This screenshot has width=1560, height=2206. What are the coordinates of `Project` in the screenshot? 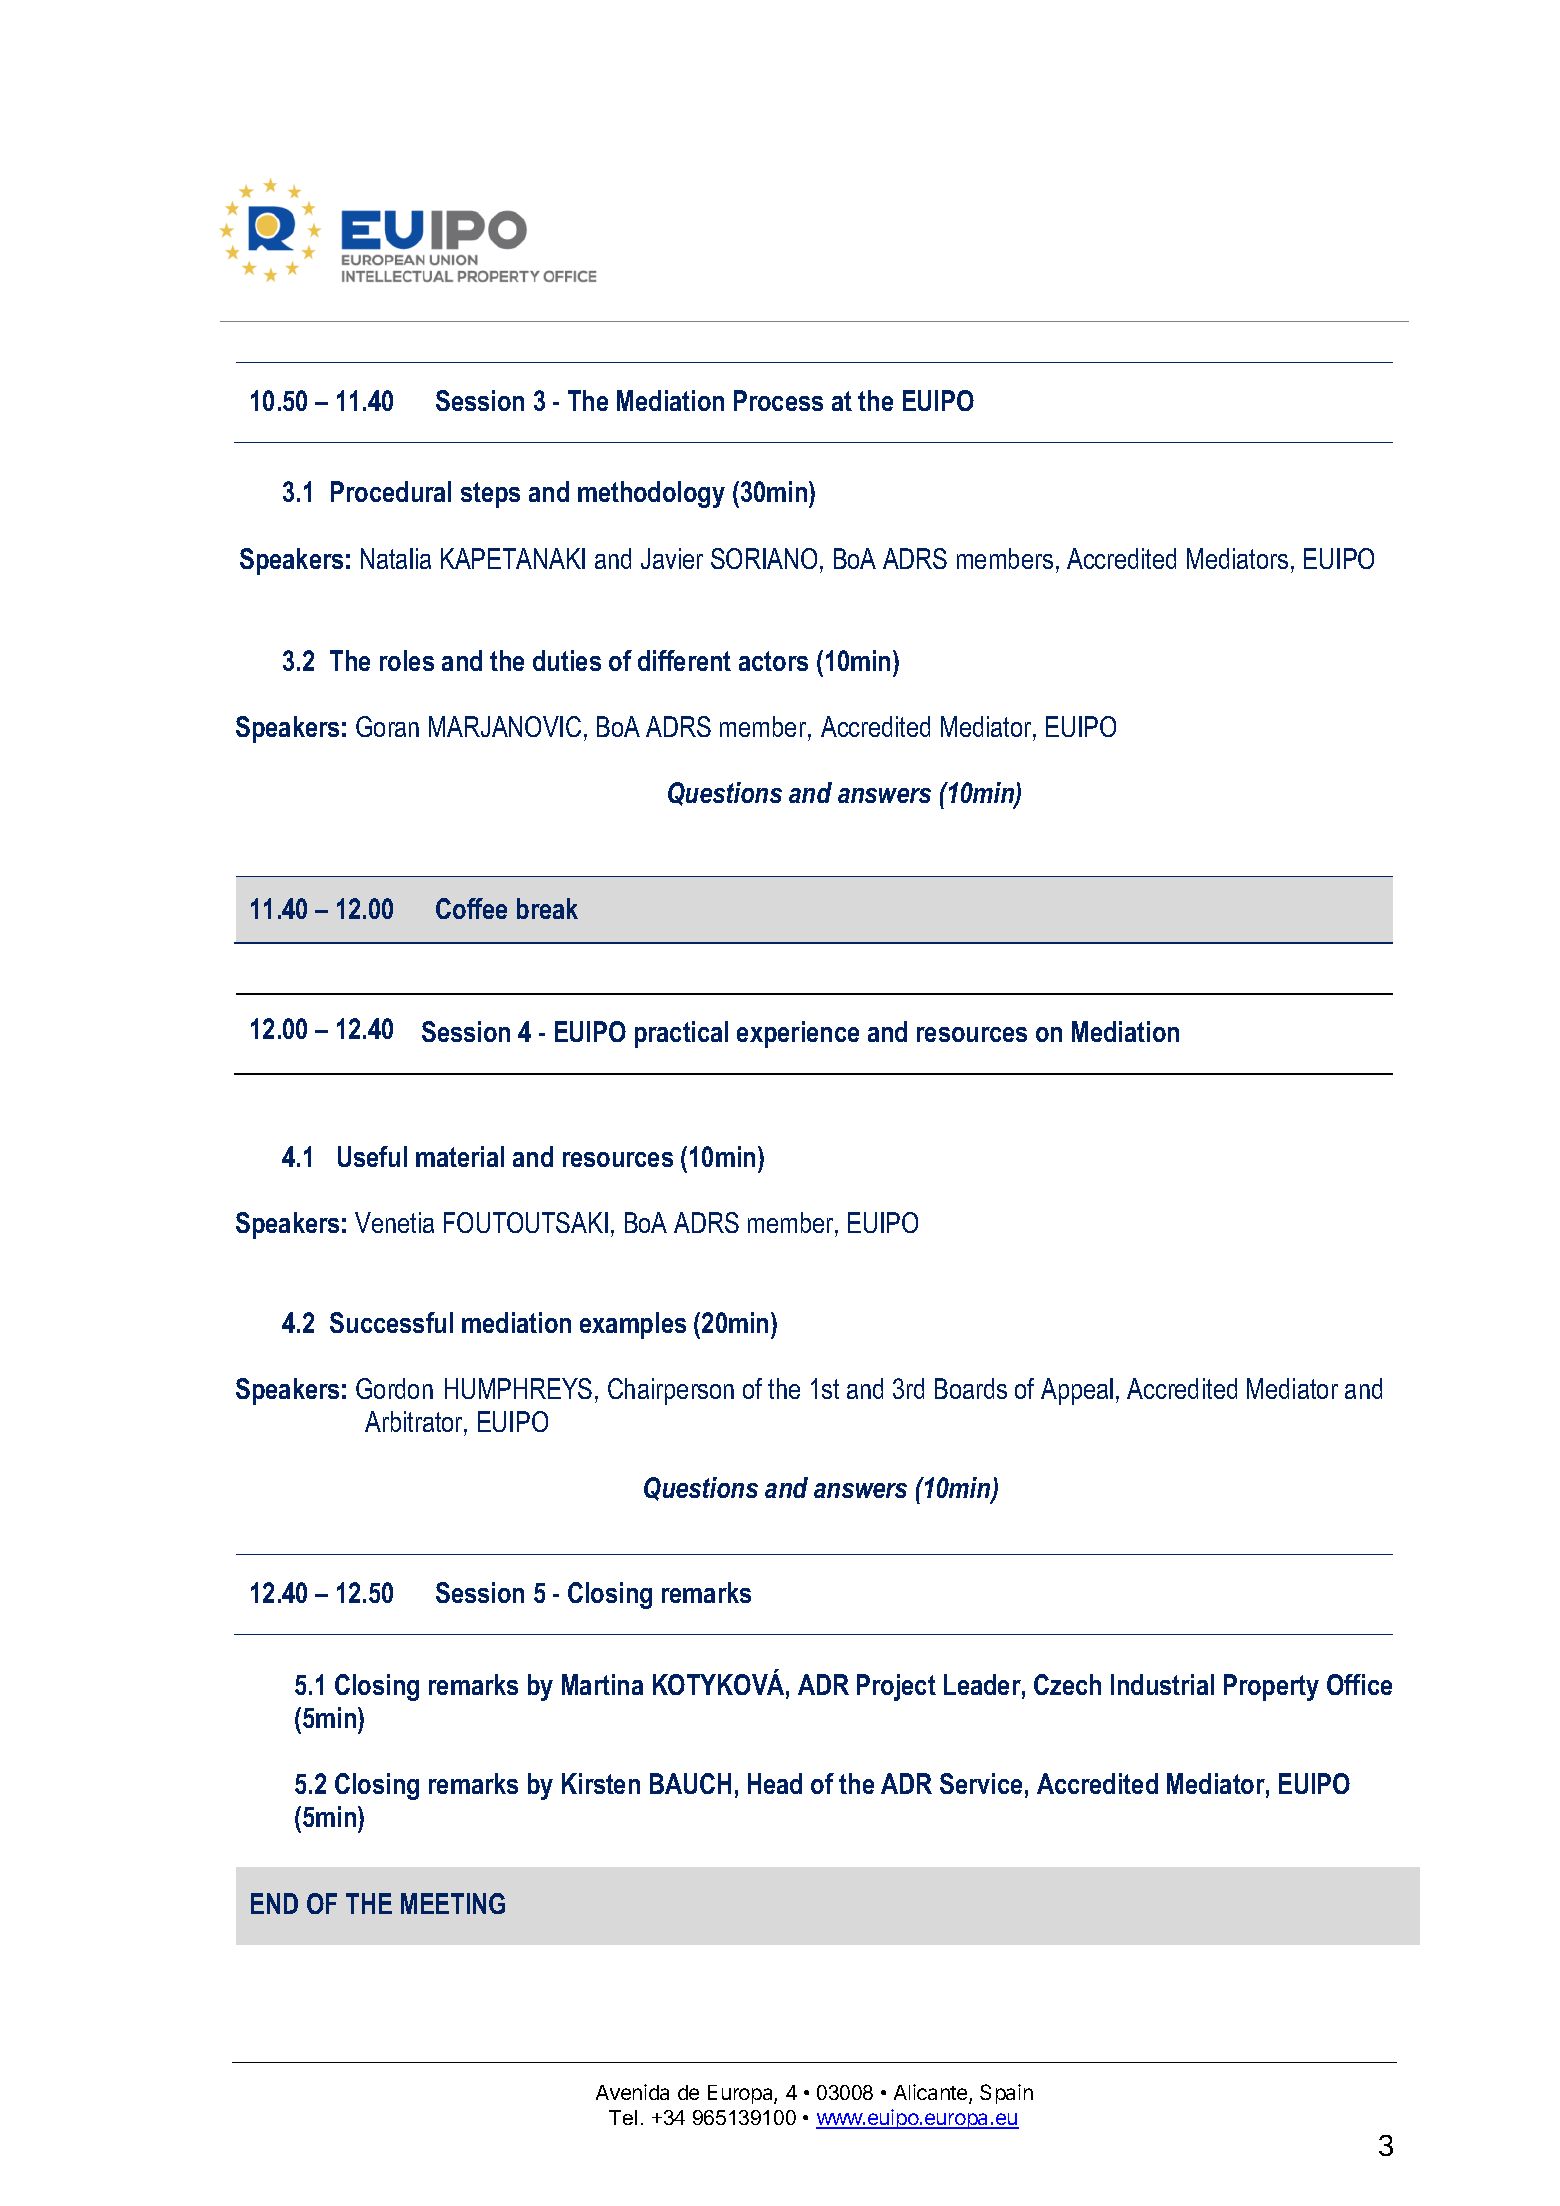 It's located at (896, 1687).
